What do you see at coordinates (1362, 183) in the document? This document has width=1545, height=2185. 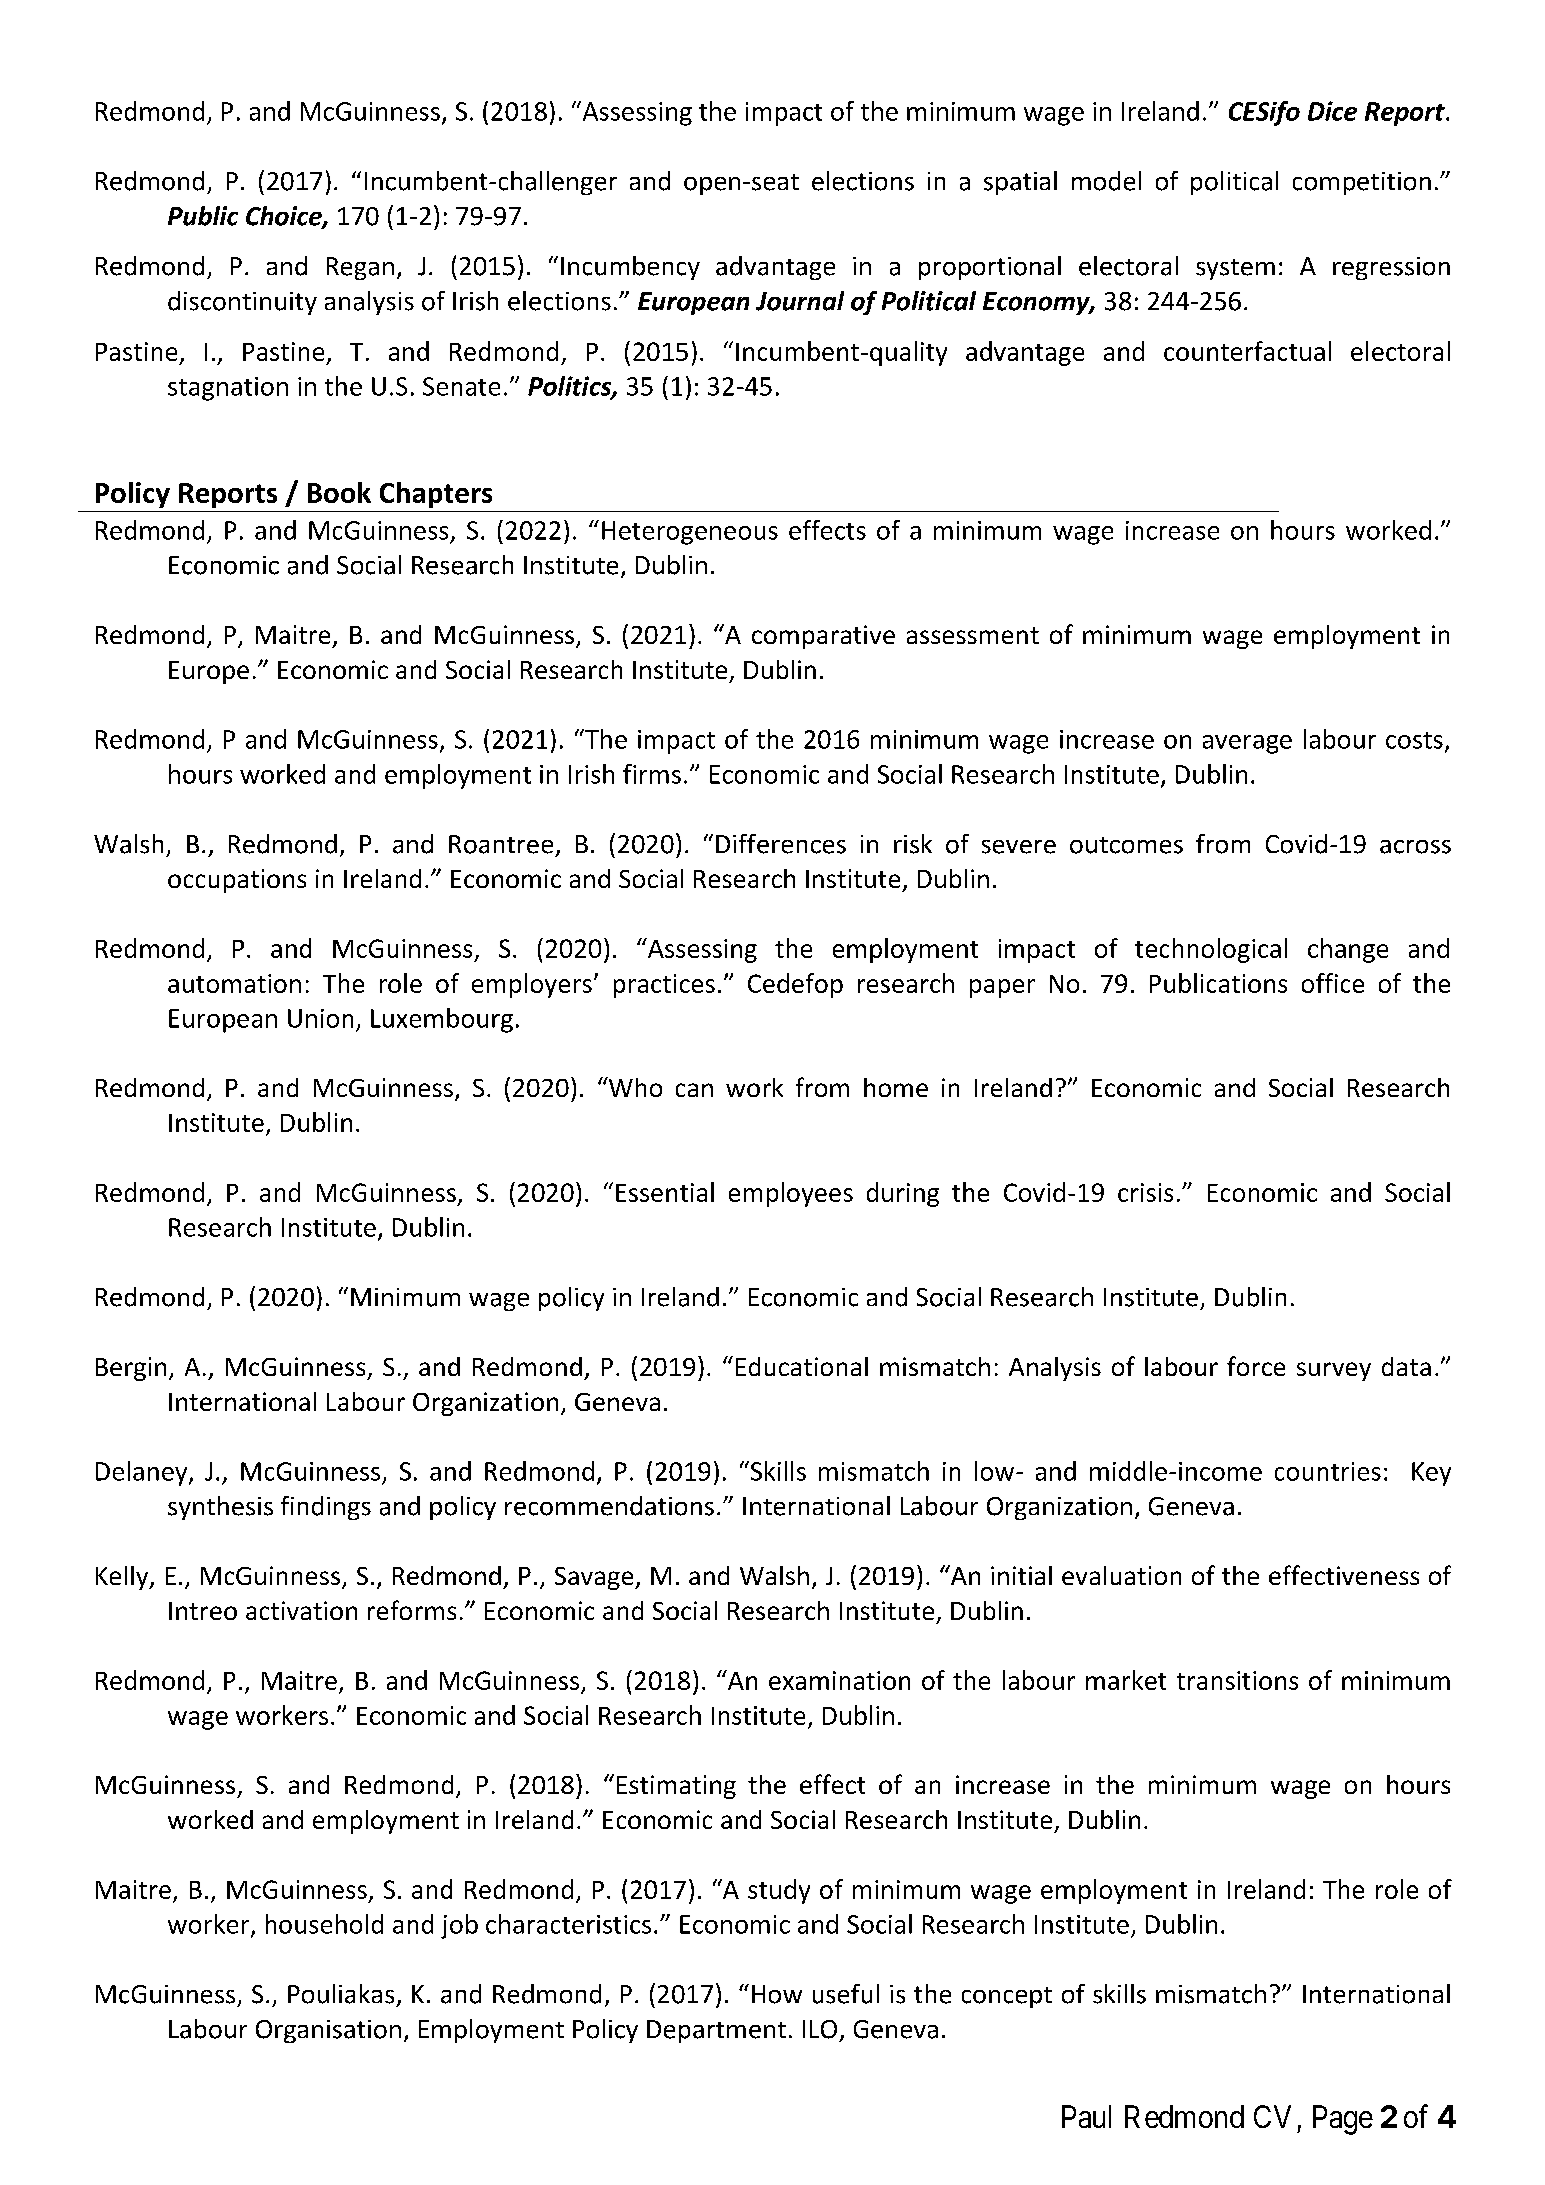 I see `competition` at bounding box center [1362, 183].
